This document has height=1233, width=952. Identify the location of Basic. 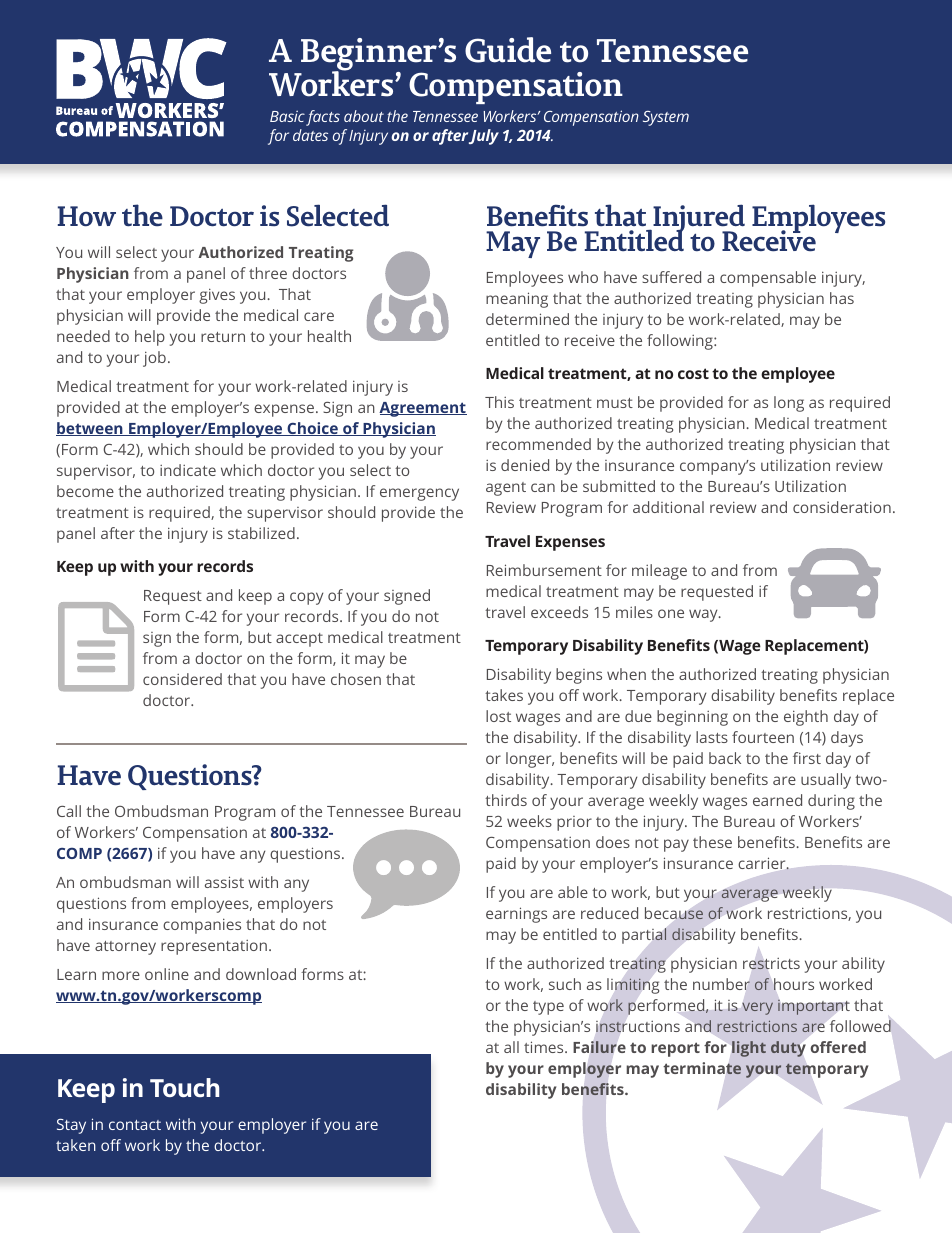
(287, 116).
